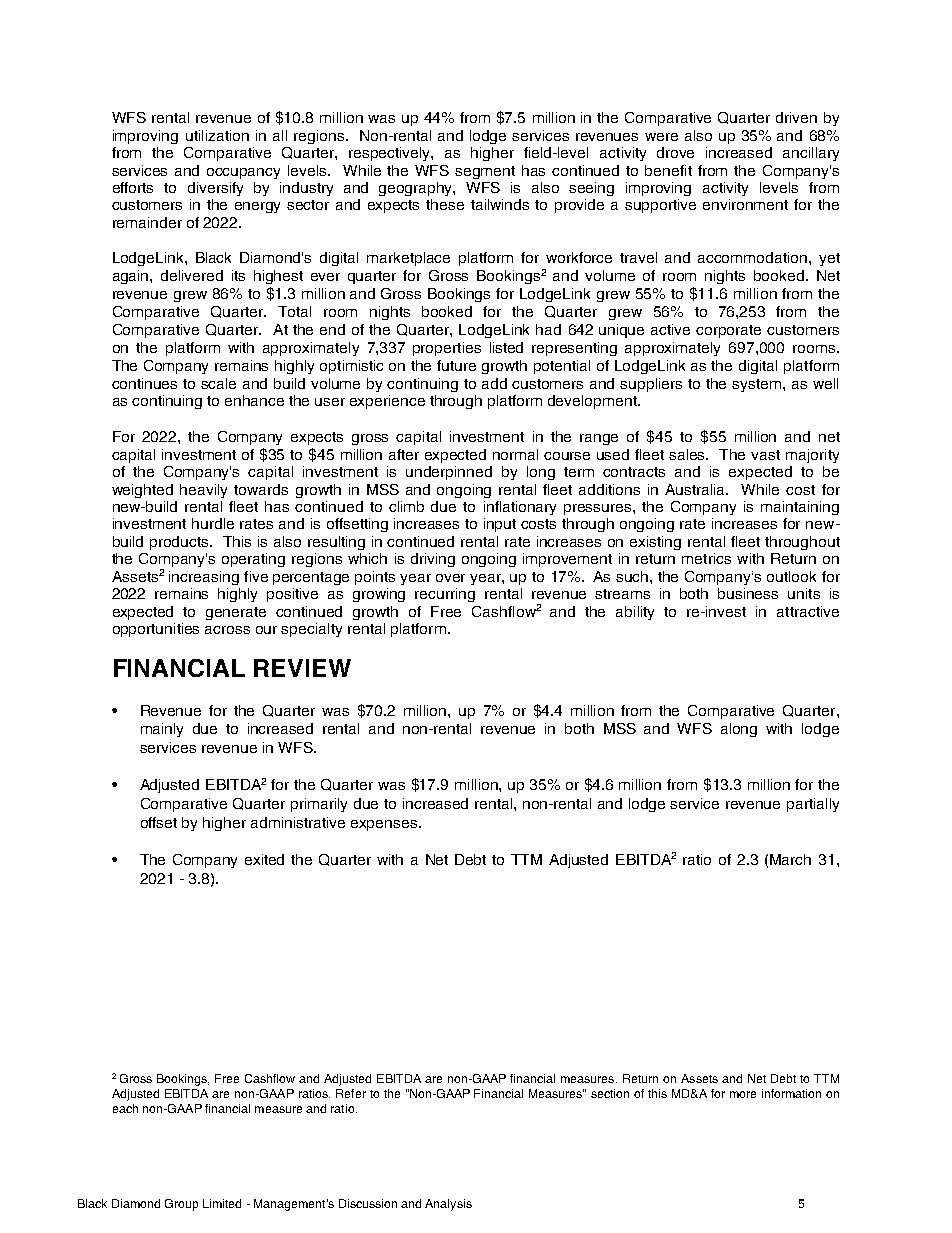 This screenshot has width=952, height=1233. Describe the element at coordinates (485, 172) in the screenshot. I see `segment` at that location.
